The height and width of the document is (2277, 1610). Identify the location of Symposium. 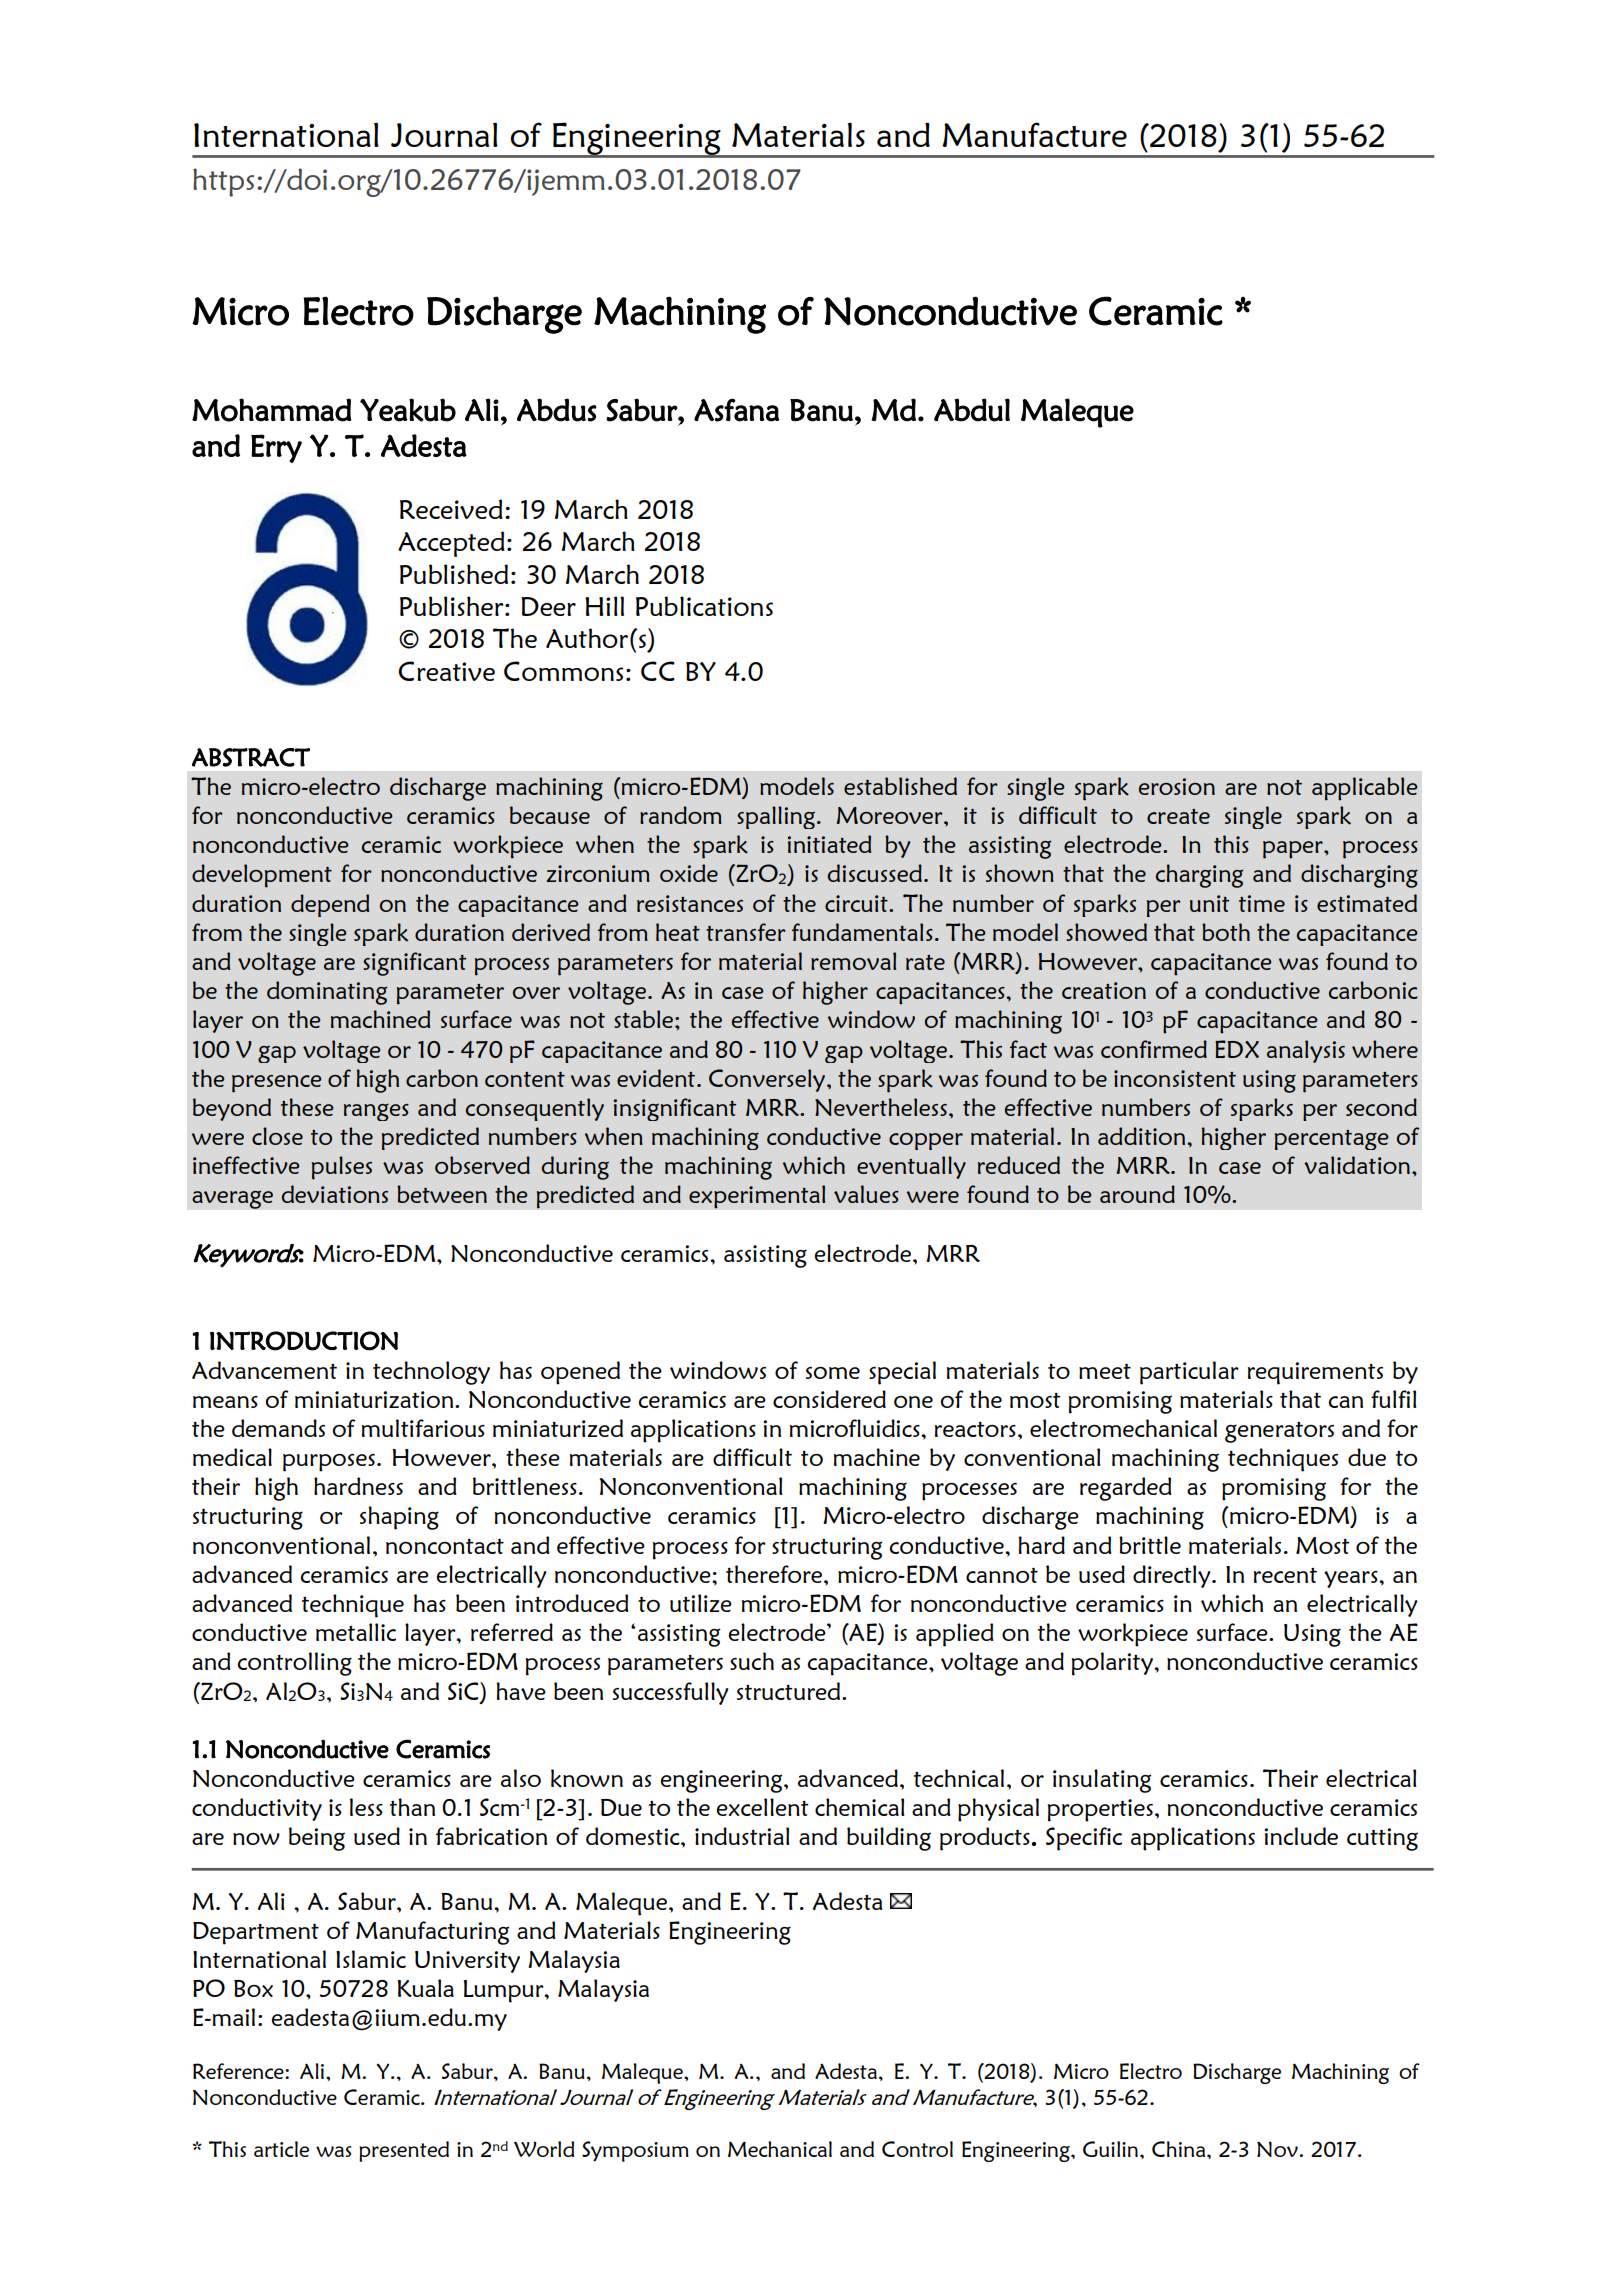
(635, 2151).
